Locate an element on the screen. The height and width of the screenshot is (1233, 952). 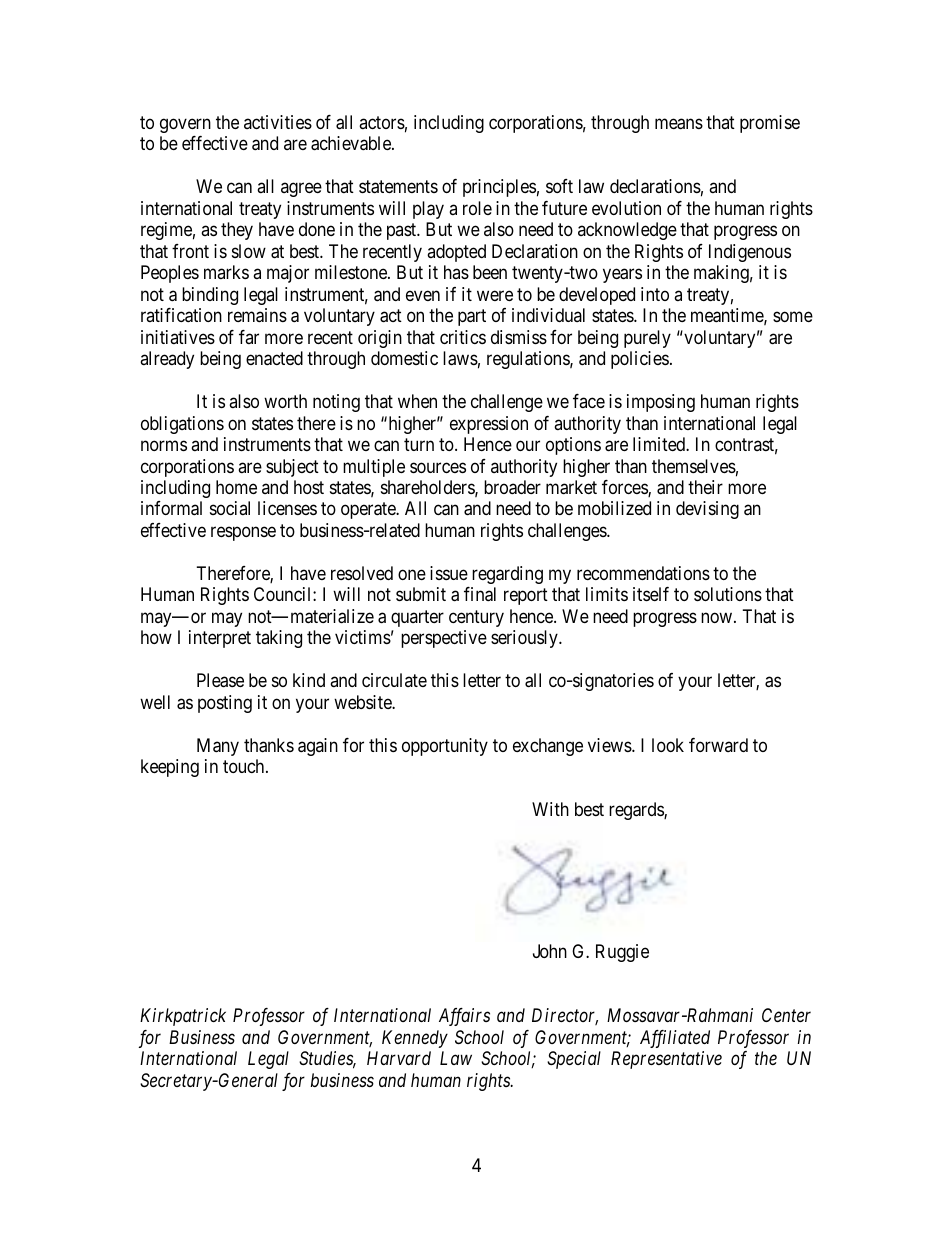
expression is located at coordinates (489, 425).
